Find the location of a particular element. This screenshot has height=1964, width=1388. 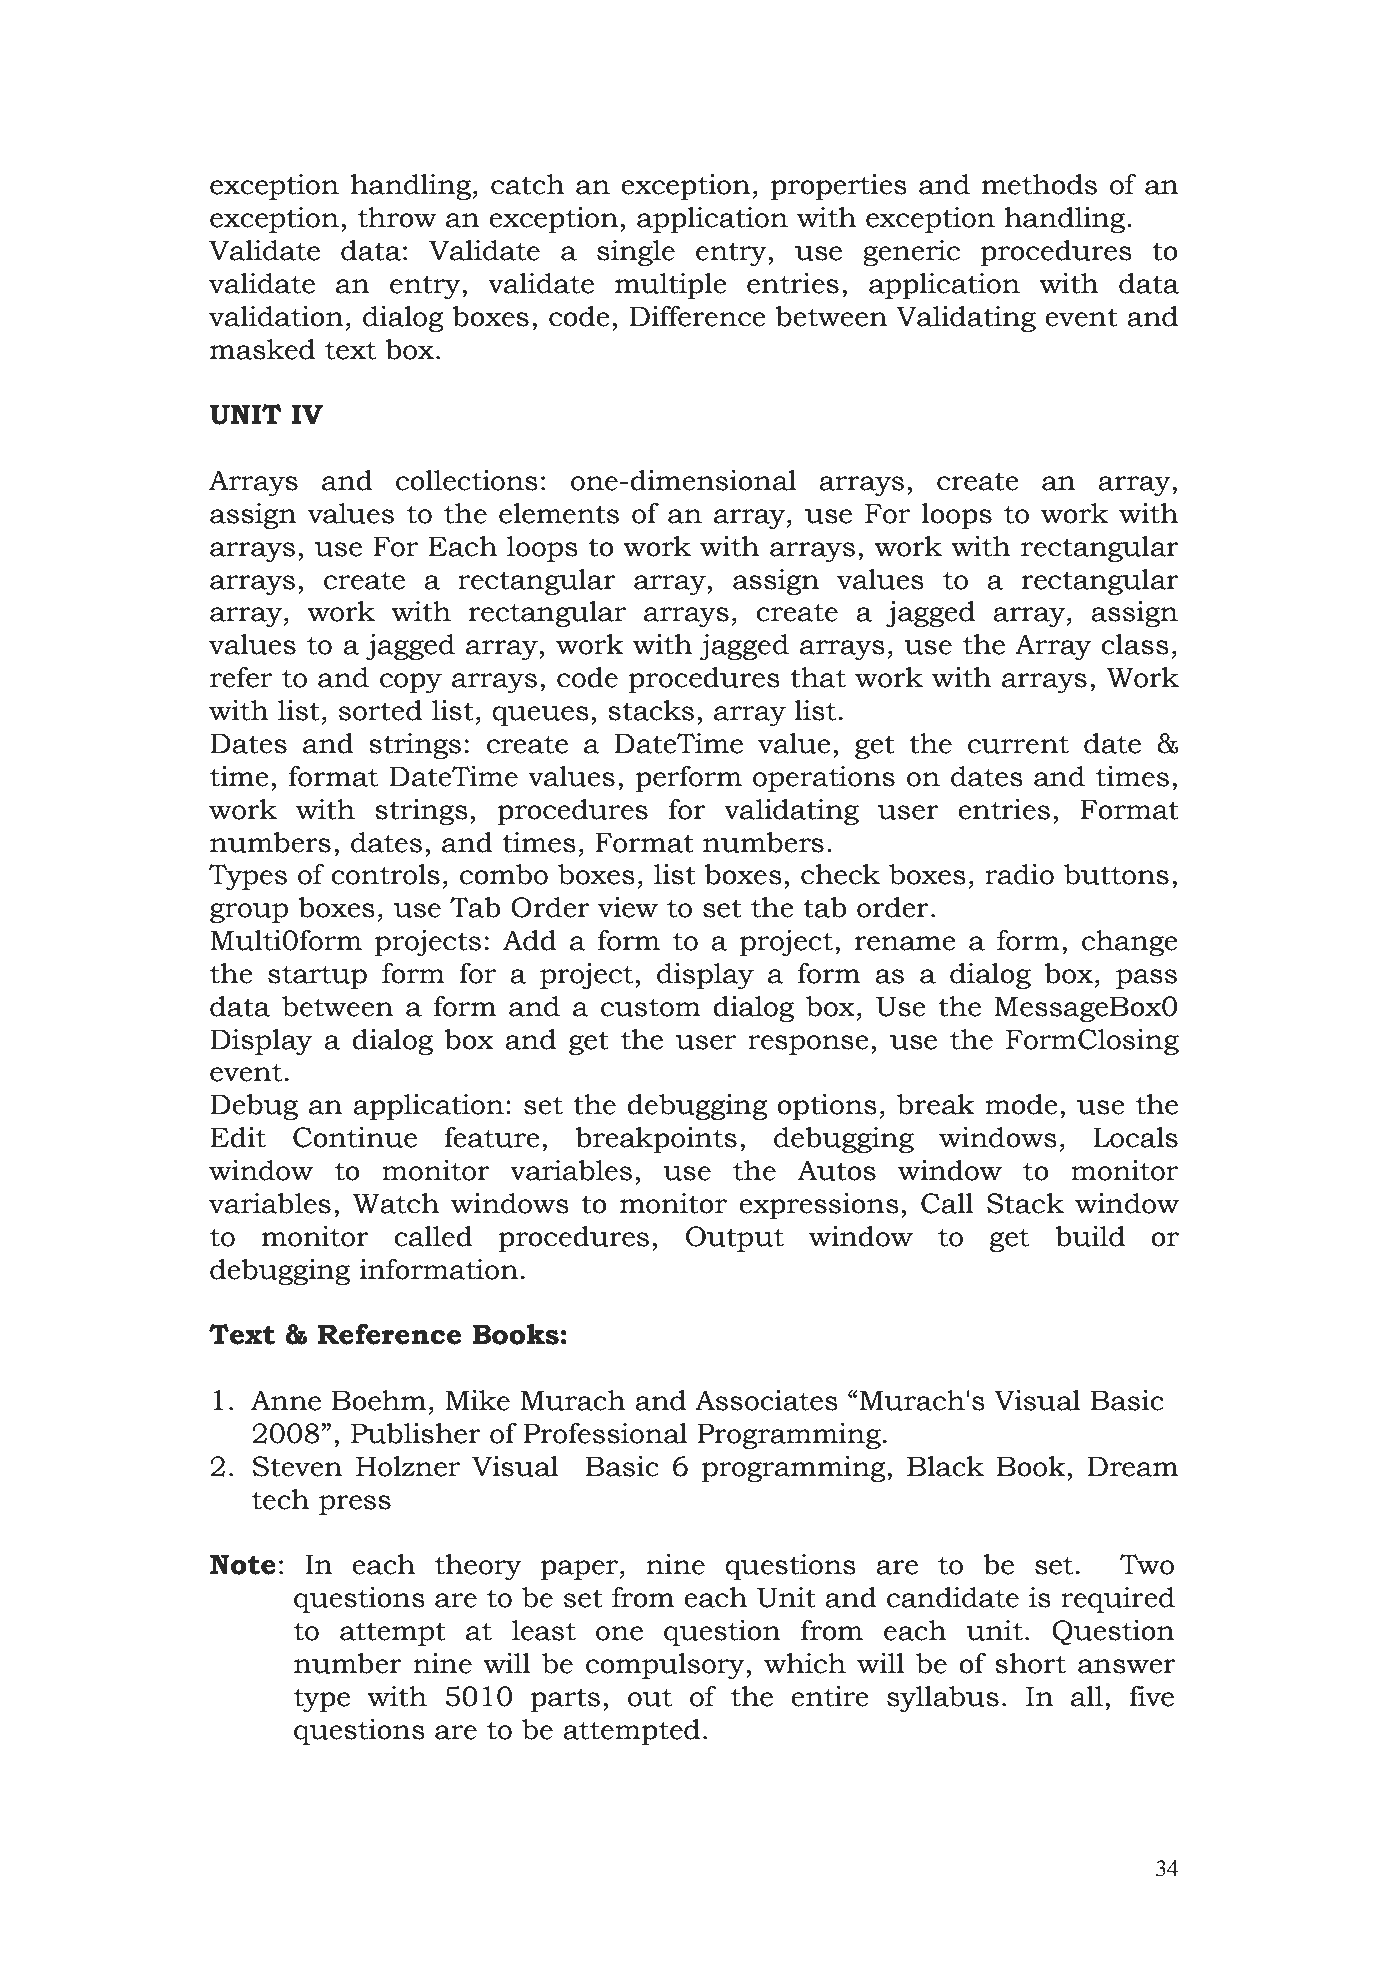

copy is located at coordinates (411, 683).
